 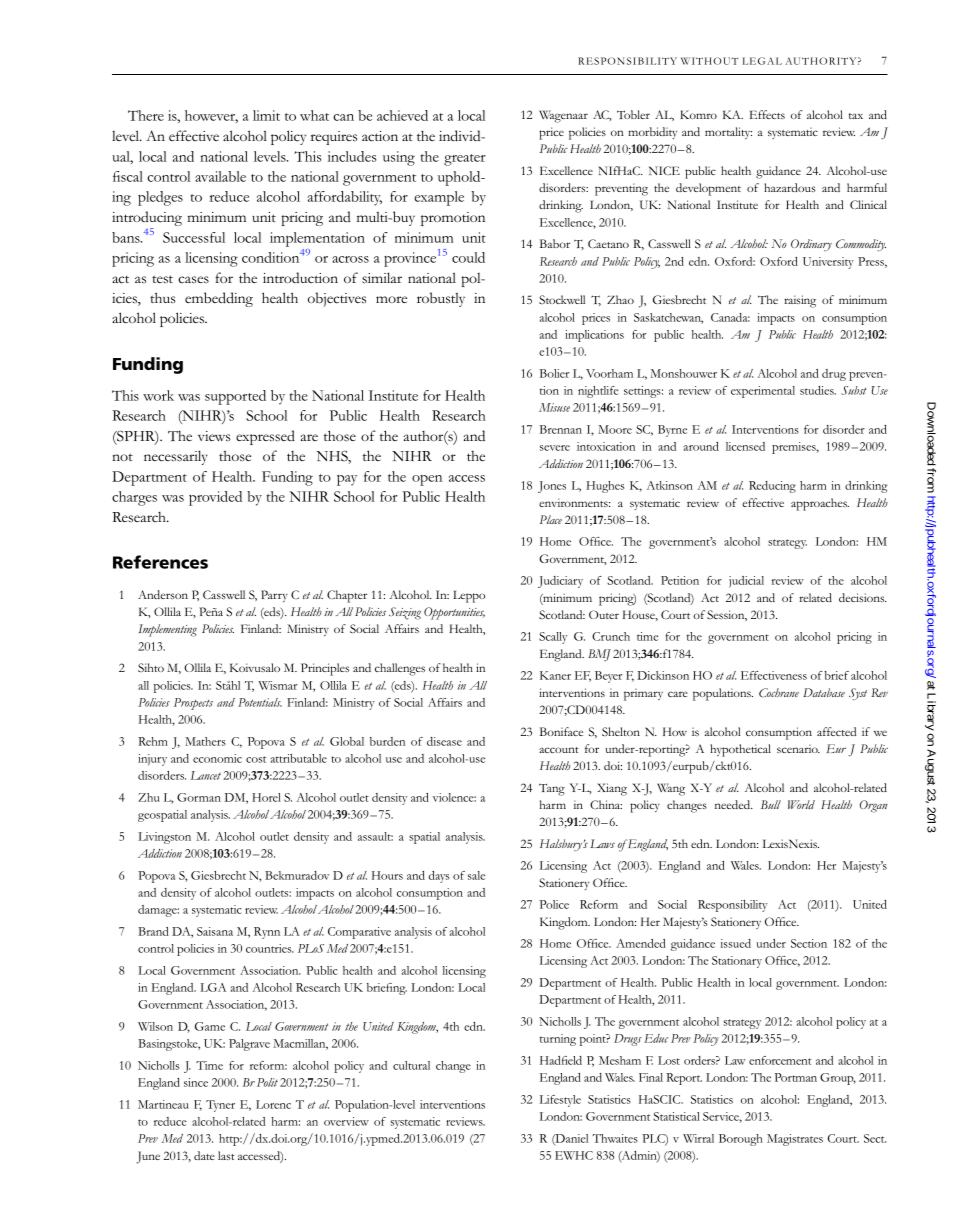 What do you see at coordinates (820, 504) in the image?
I see `approaches` at bounding box center [820, 504].
